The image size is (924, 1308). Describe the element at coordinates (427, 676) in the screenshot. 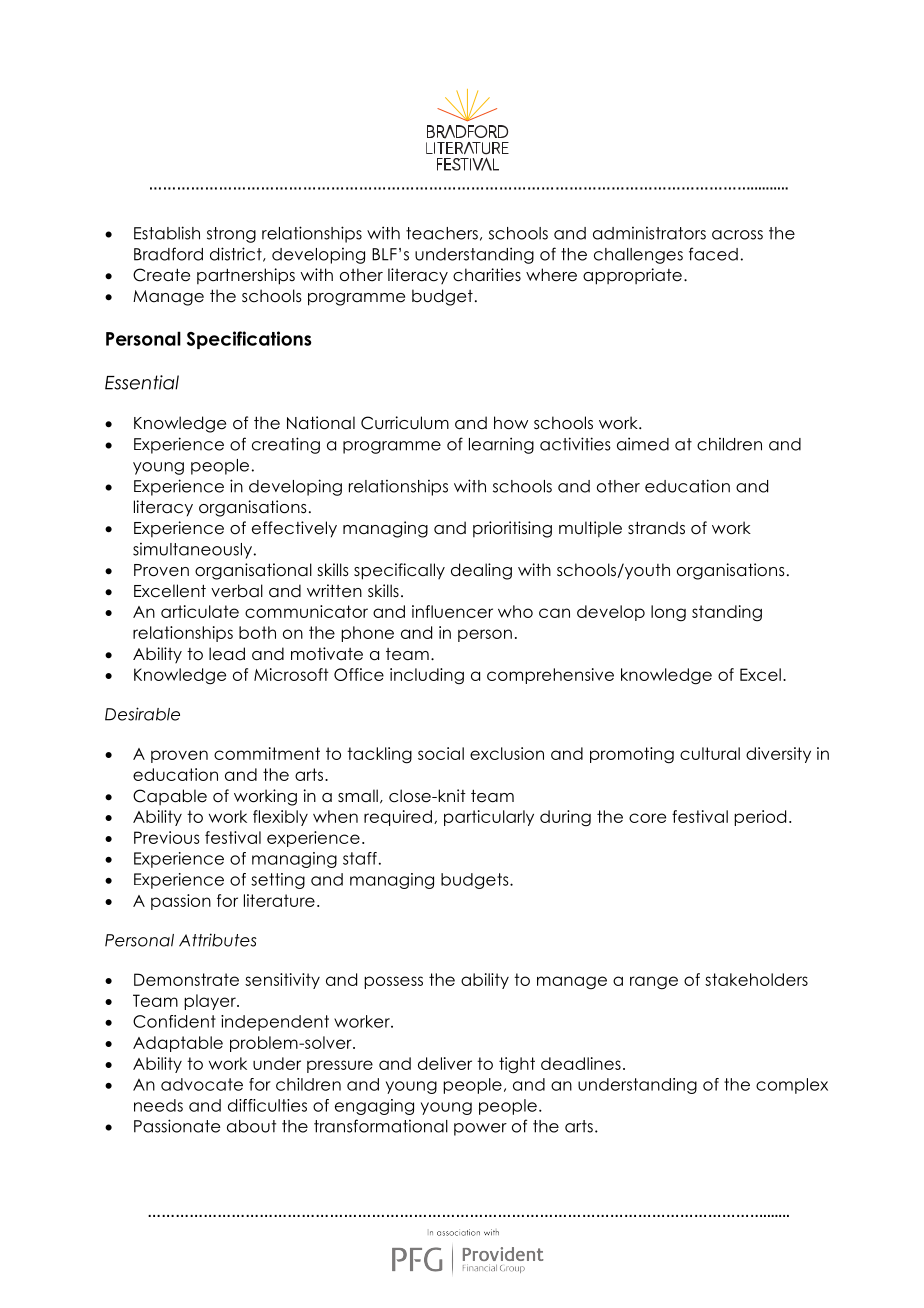

I see `including` at that location.
